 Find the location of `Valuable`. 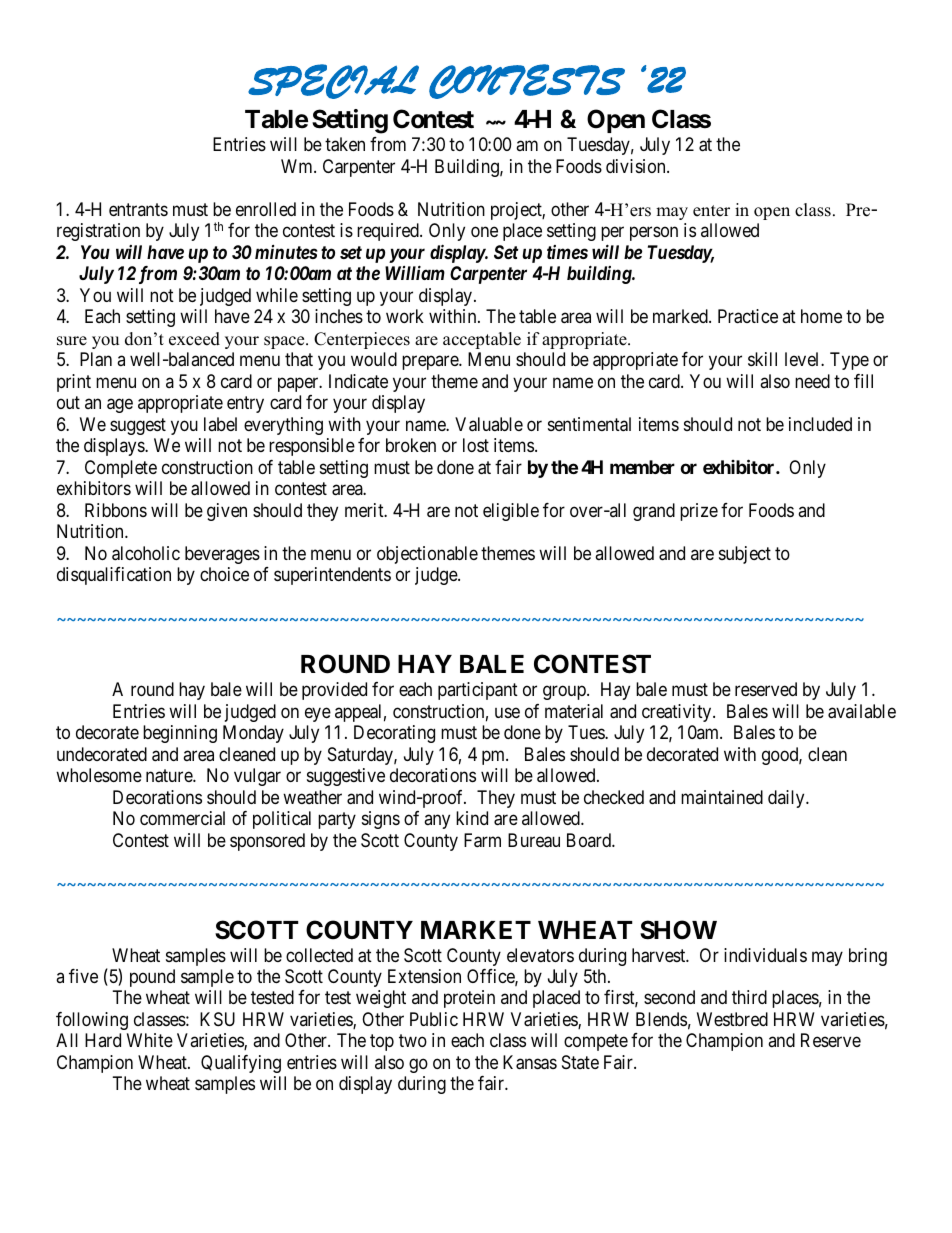

Valuable is located at coordinates (489, 424).
